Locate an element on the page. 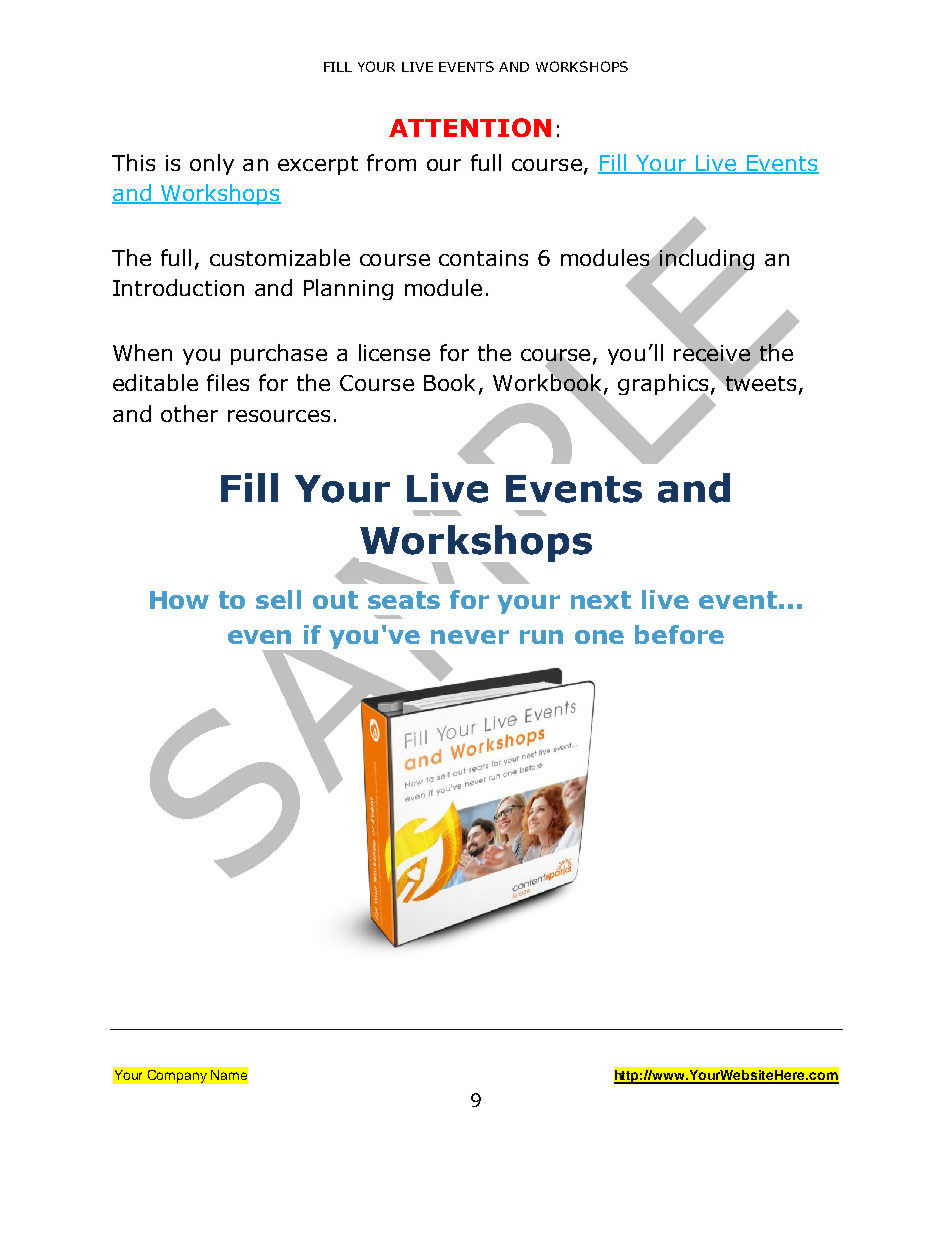 The image size is (952, 1233). contains is located at coordinates (483, 258).
